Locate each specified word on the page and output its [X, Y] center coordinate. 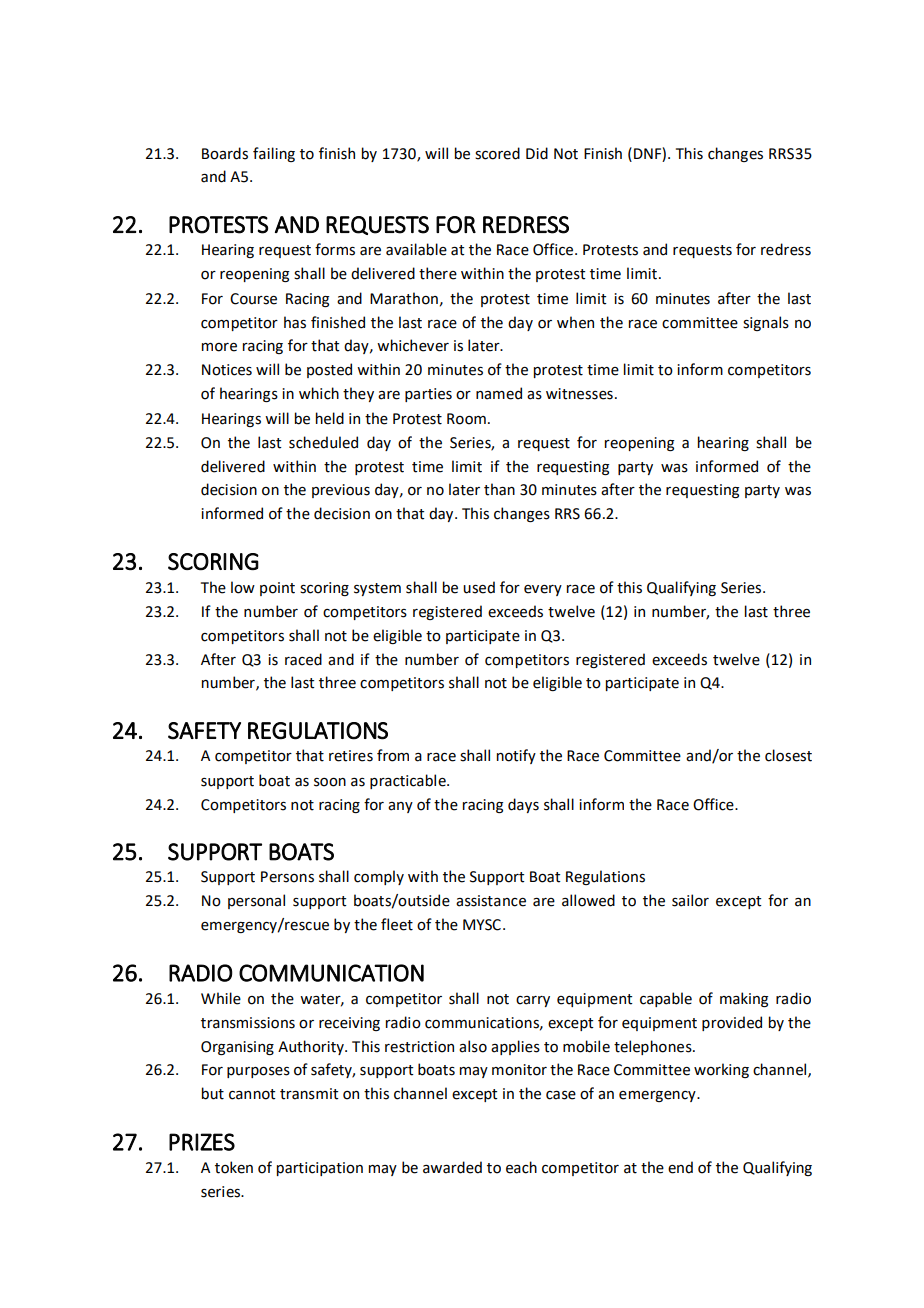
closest [788, 755]
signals [766, 323]
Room [466, 419]
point [277, 589]
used [479, 587]
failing [274, 154]
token [234, 1167]
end [680, 1167]
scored [497, 153]
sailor [690, 900]
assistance [491, 901]
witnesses [579, 394]
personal [256, 901]
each [521, 1167]
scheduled [323, 442]
